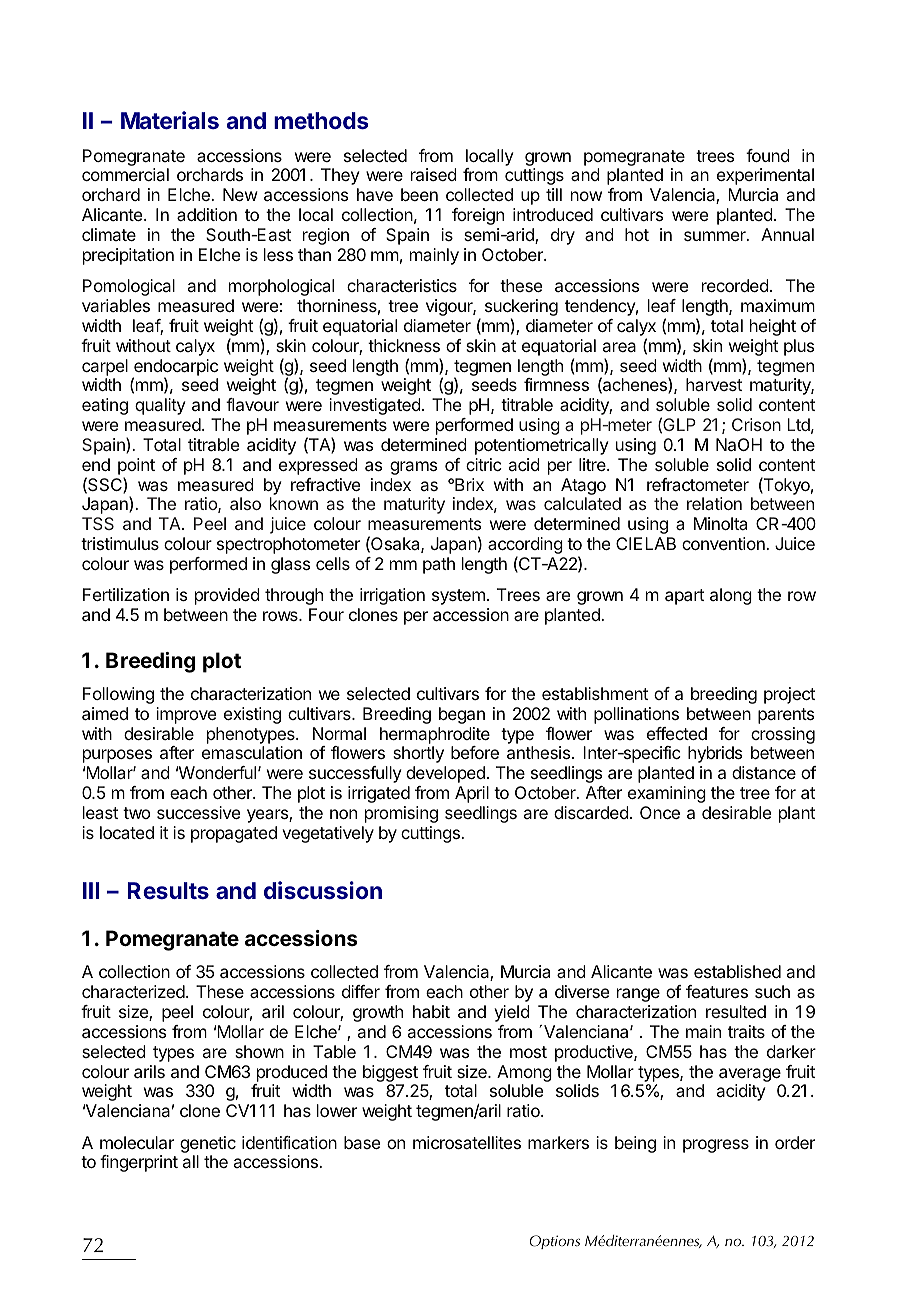 This image has width=924, height=1304. Describe the element at coordinates (768, 155) in the image. I see `found` at that location.
